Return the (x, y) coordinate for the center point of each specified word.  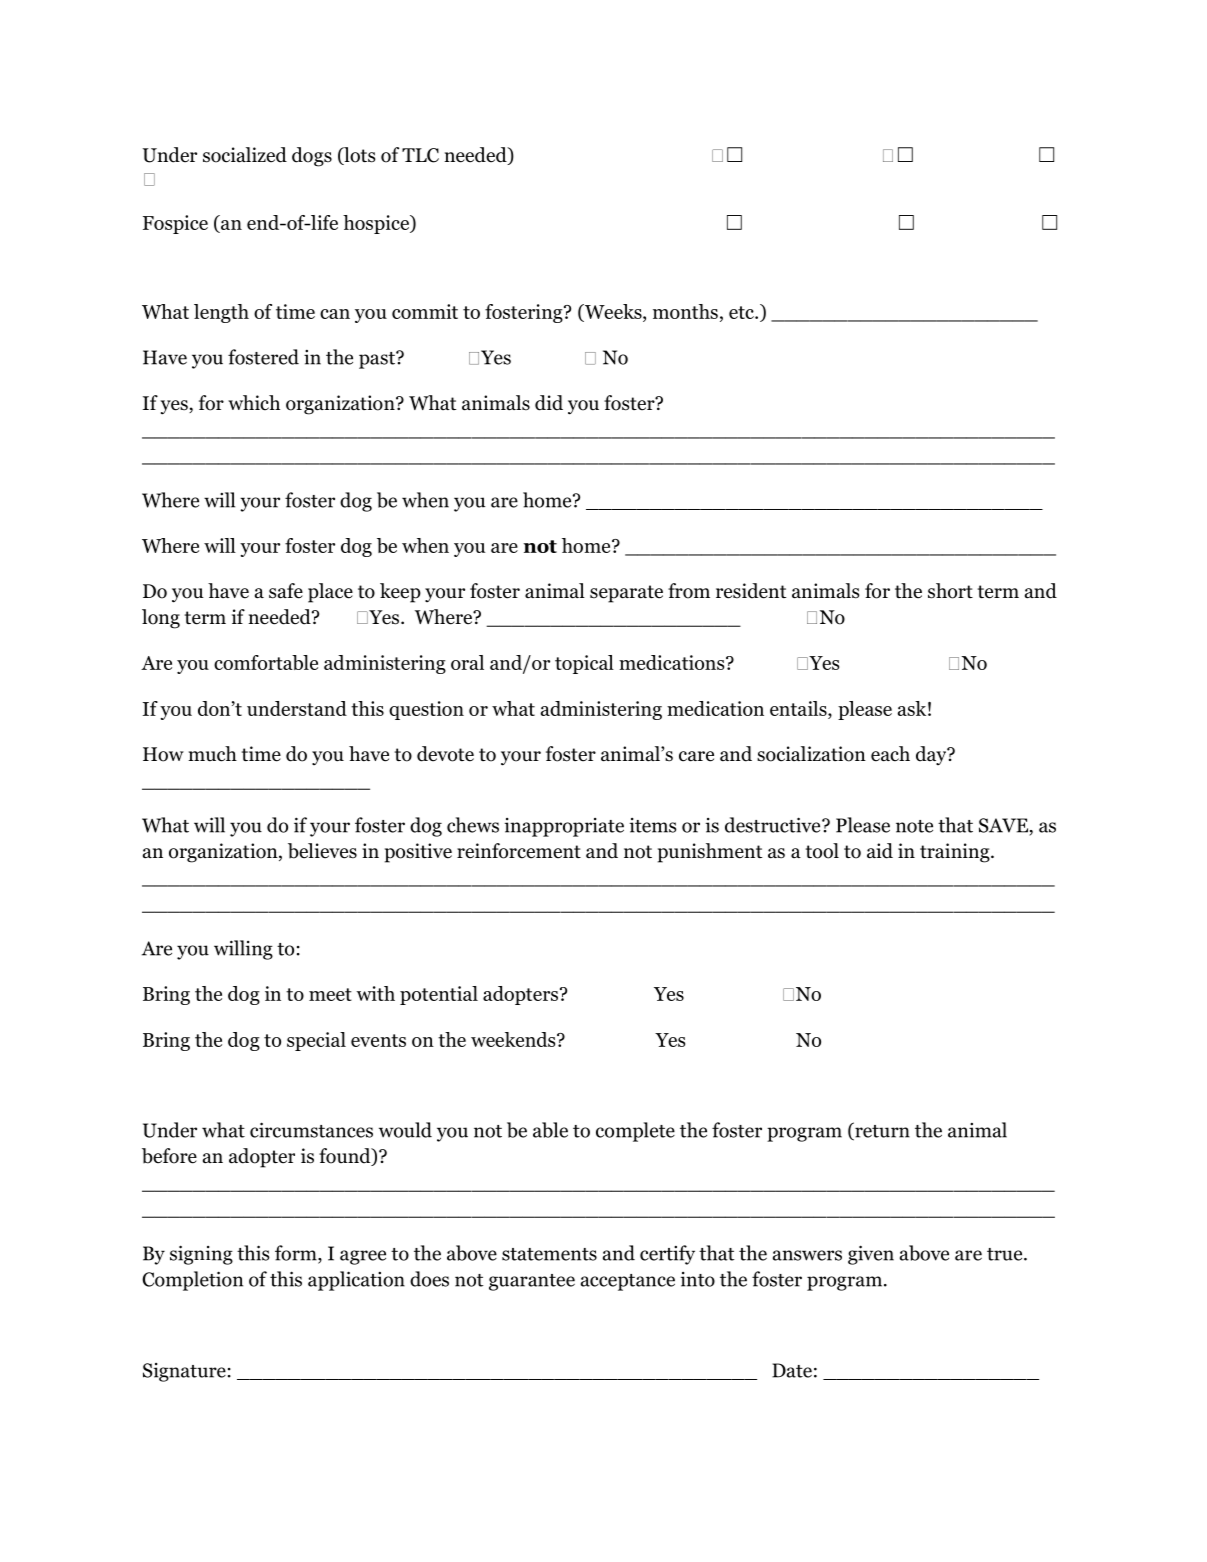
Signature (184, 1372)
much (212, 754)
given (871, 1255)
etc (742, 312)
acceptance (628, 1282)
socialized (245, 155)
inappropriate (564, 827)
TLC (420, 155)
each (890, 754)
